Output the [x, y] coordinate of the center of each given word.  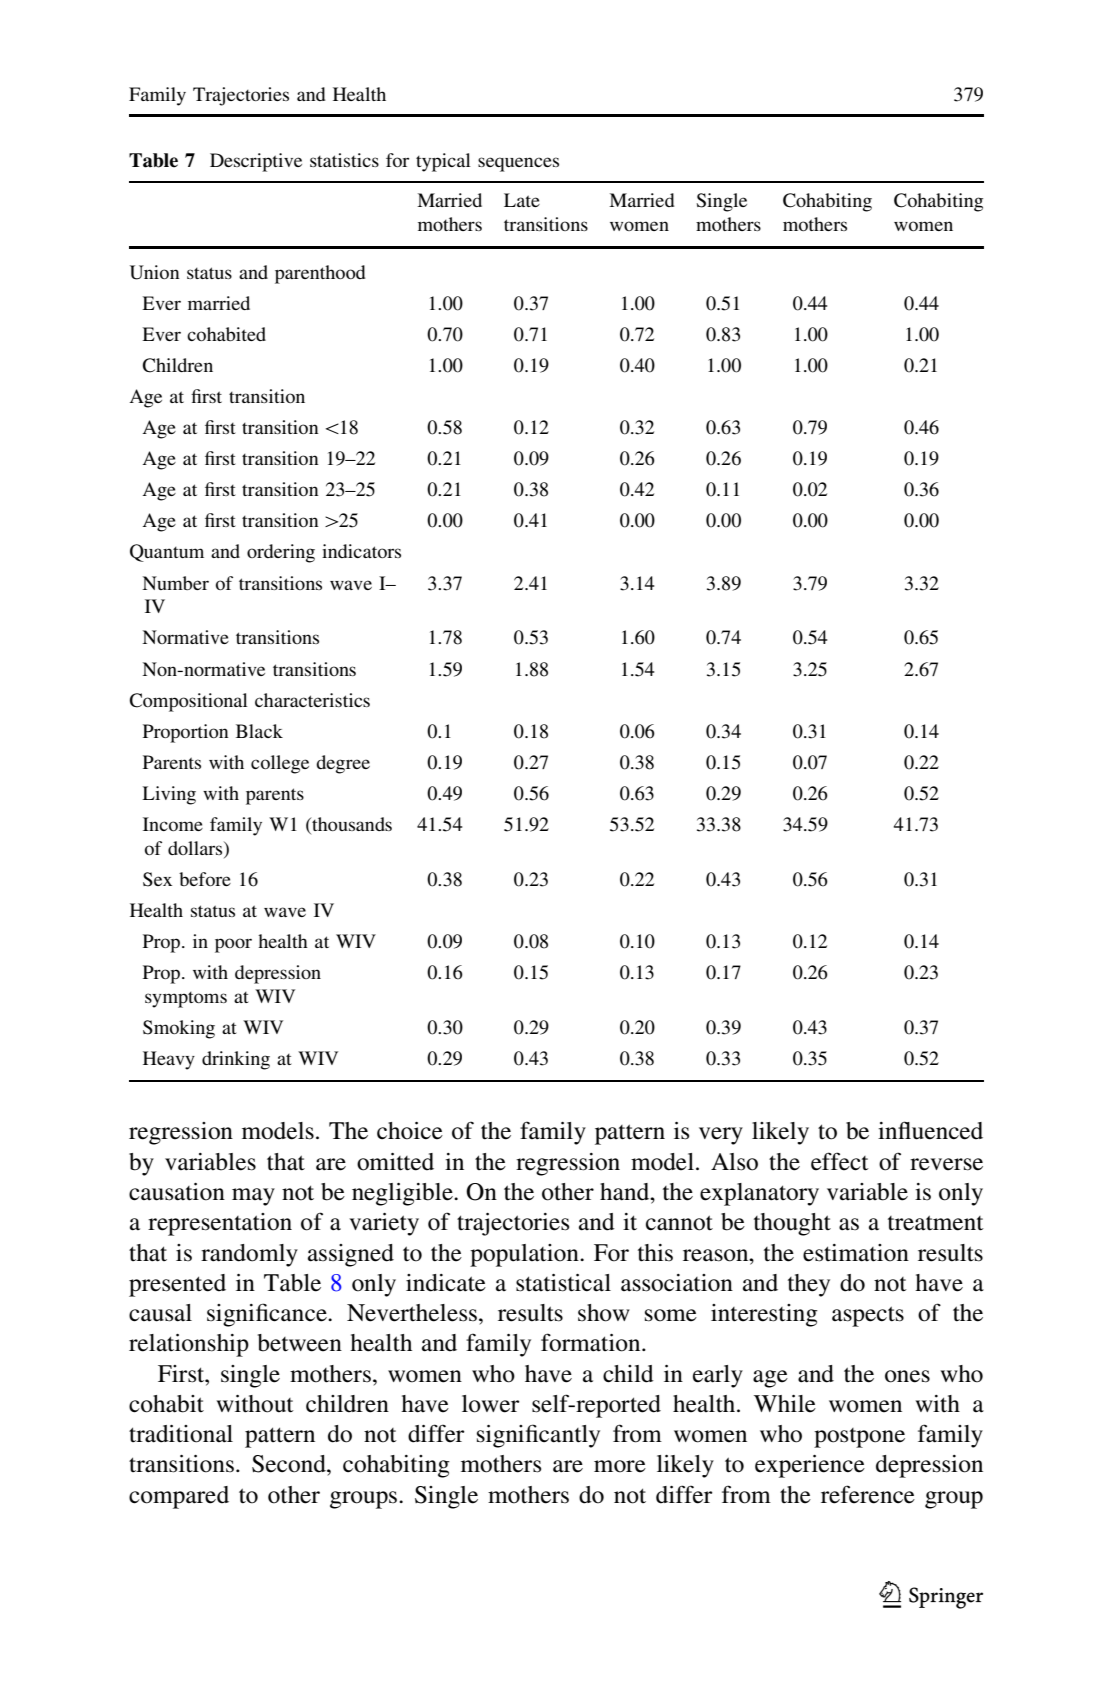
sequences [518, 164]
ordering [281, 553]
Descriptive [256, 162]
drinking [236, 1060]
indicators [361, 551]
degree [343, 764]
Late [522, 200]
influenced [930, 1130]
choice [410, 1131]
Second [290, 1464]
